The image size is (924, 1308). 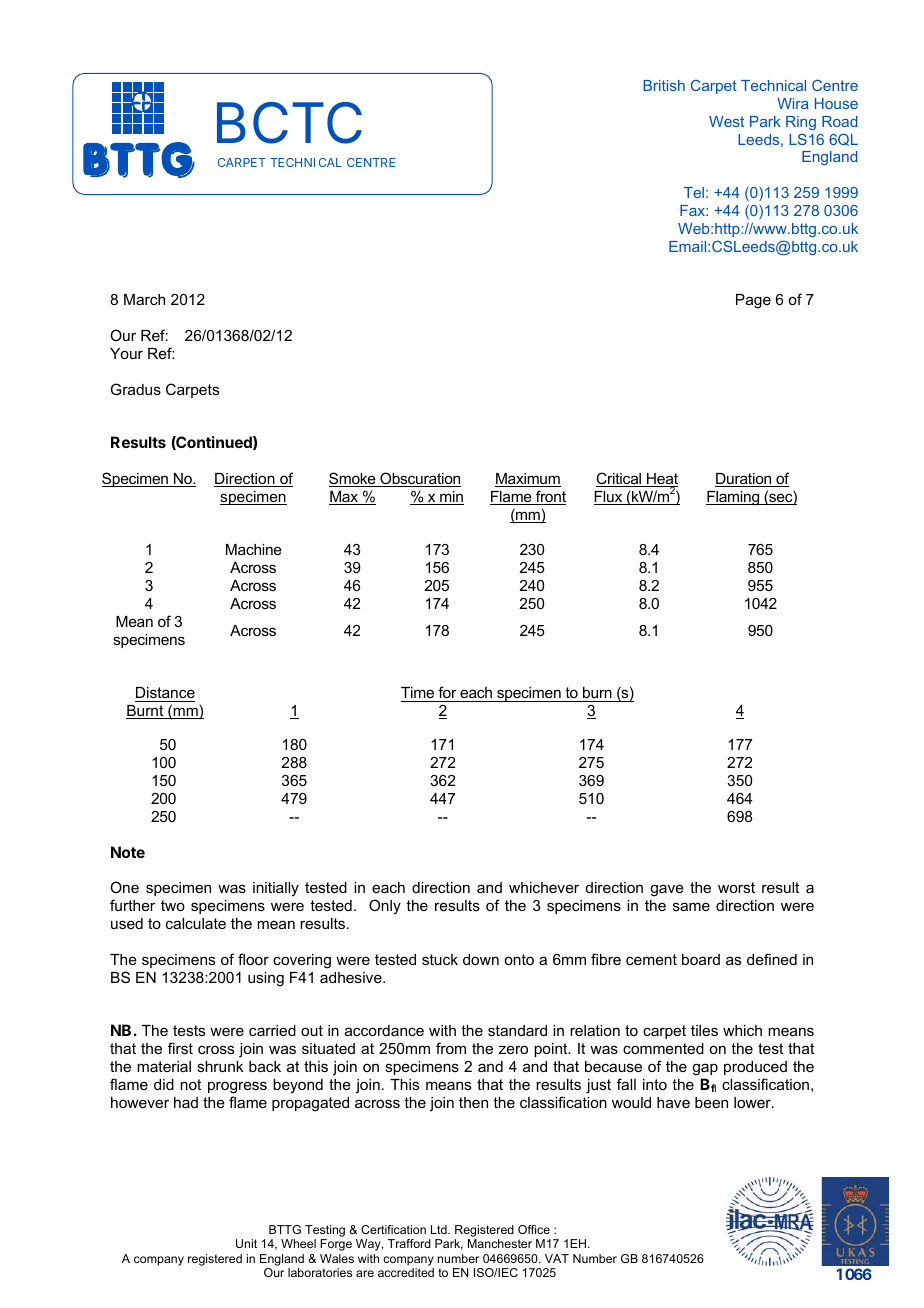 What do you see at coordinates (753, 1102) in the screenshot?
I see `lower` at bounding box center [753, 1102].
